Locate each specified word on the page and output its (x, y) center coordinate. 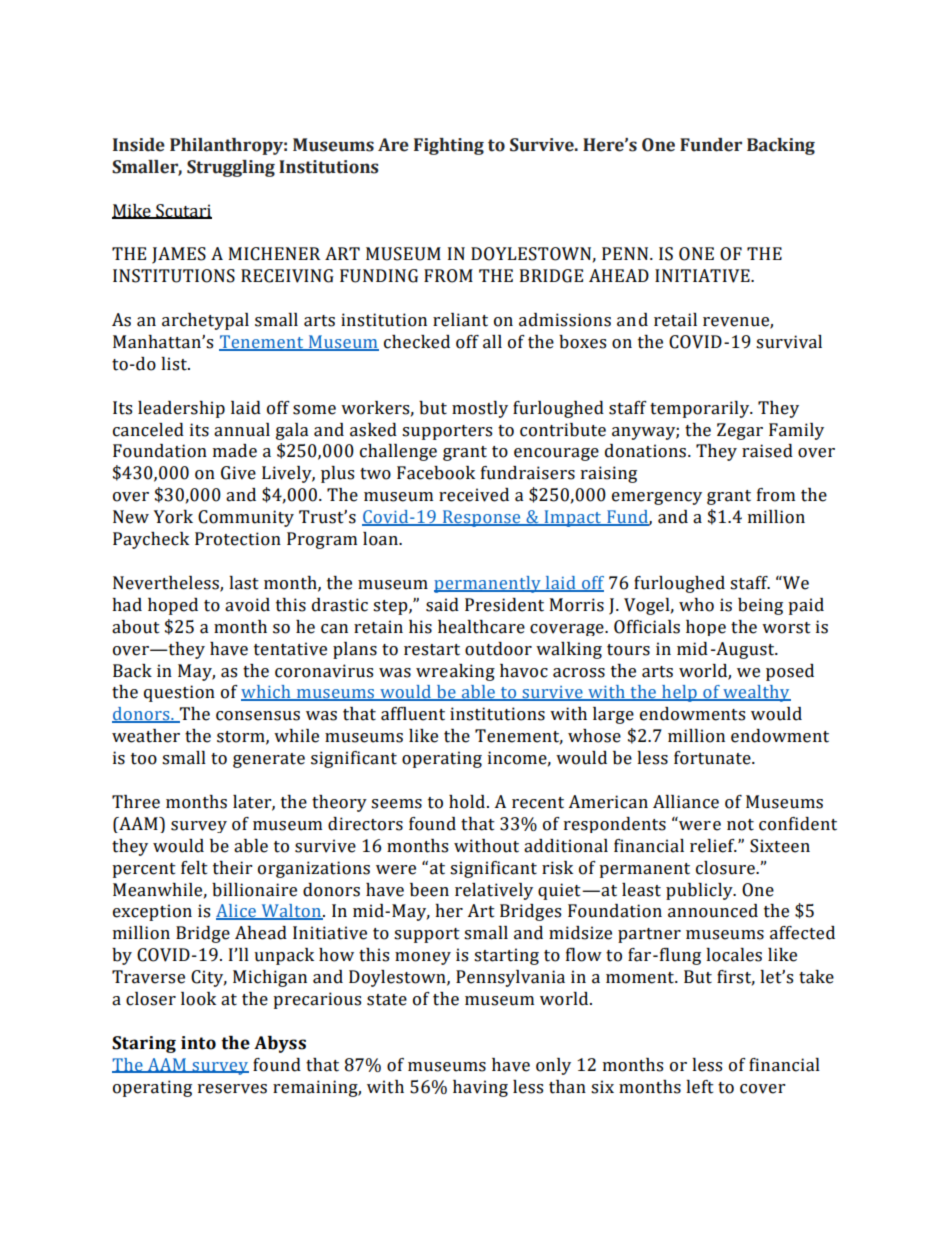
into (198, 1043)
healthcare (481, 627)
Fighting (449, 146)
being (760, 606)
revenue (737, 323)
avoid (247, 605)
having (480, 1088)
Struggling (231, 168)
